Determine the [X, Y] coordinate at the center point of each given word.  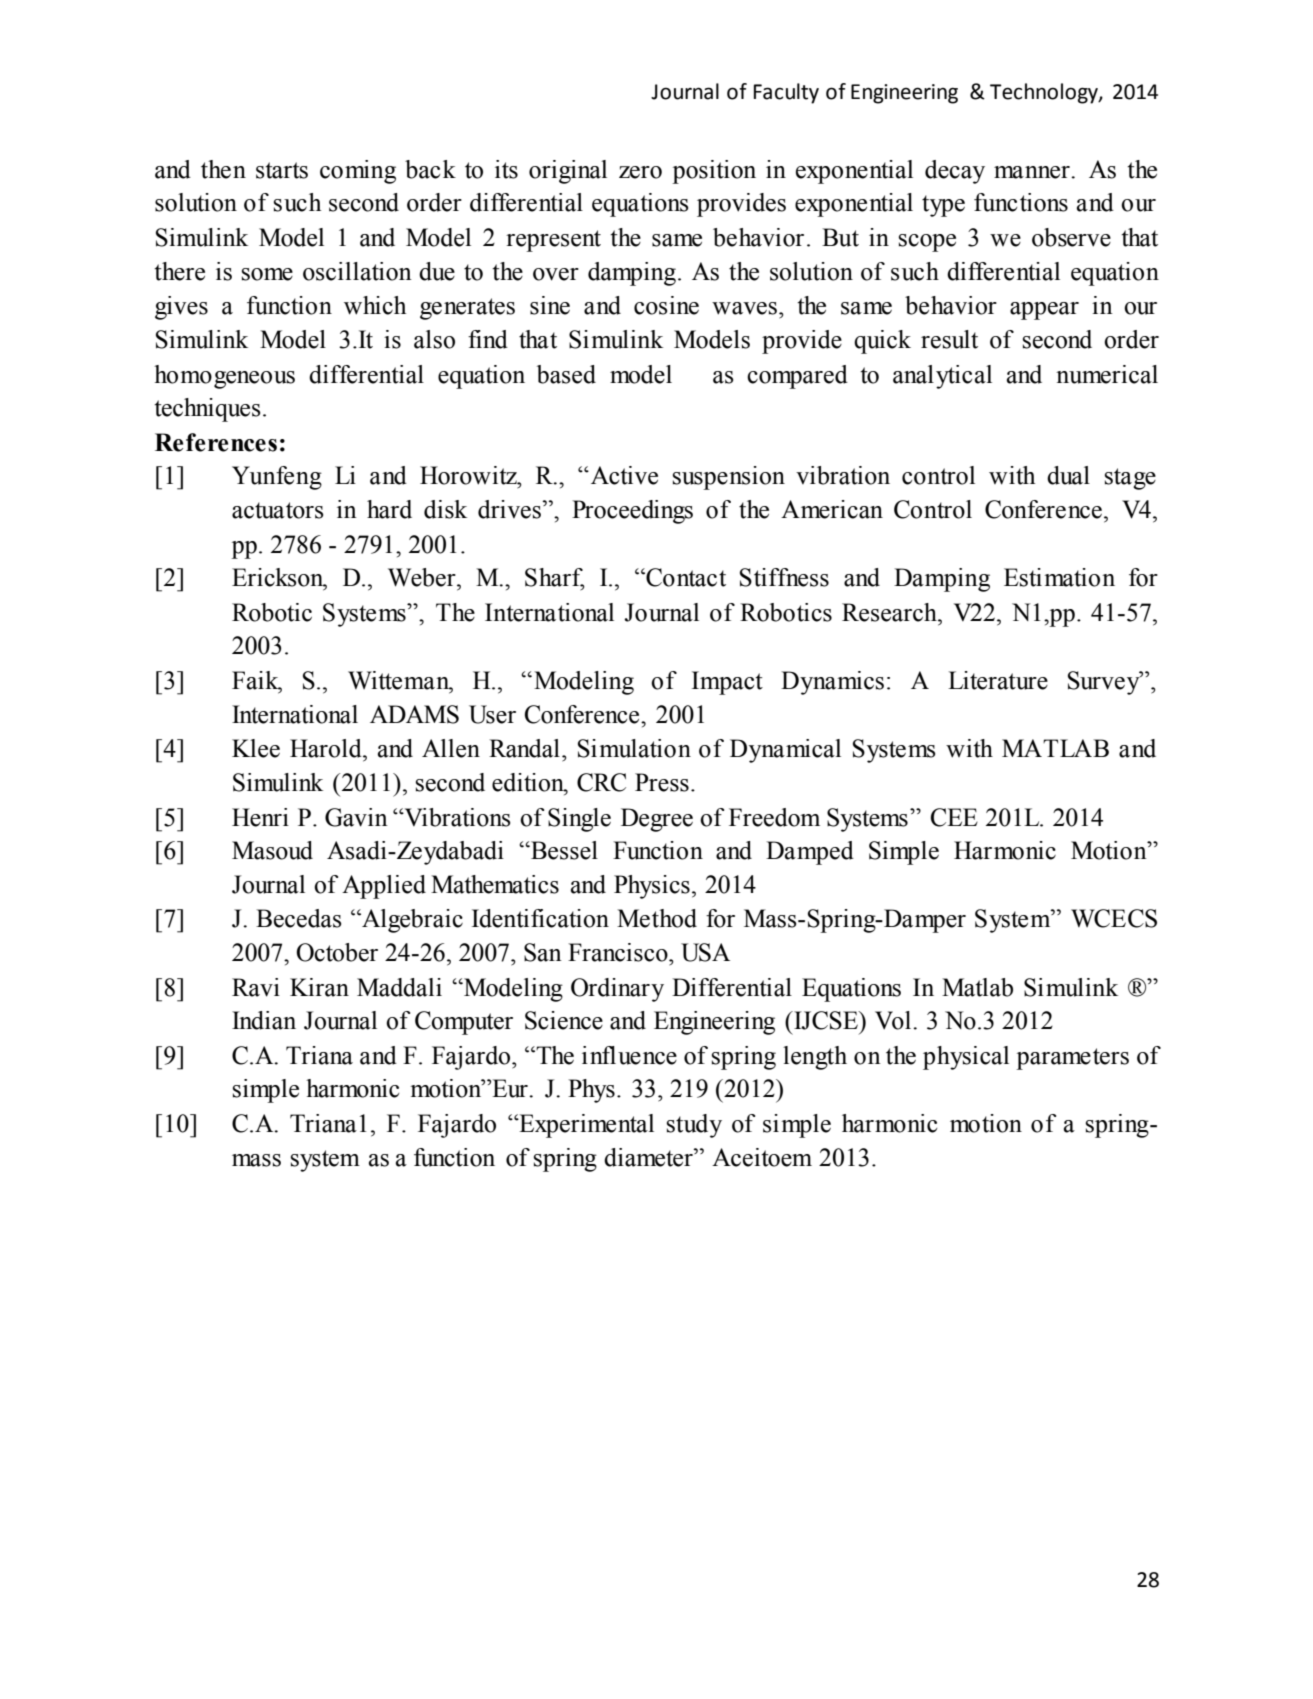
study [694, 1126]
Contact [685, 577]
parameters [1072, 1059]
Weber [423, 577]
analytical [942, 377]
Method [657, 918]
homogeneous [224, 377]
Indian [264, 1020]
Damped [810, 853]
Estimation [1059, 577]
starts [282, 170]
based [566, 374]
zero [640, 172]
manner [1033, 172]
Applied [384, 887]
